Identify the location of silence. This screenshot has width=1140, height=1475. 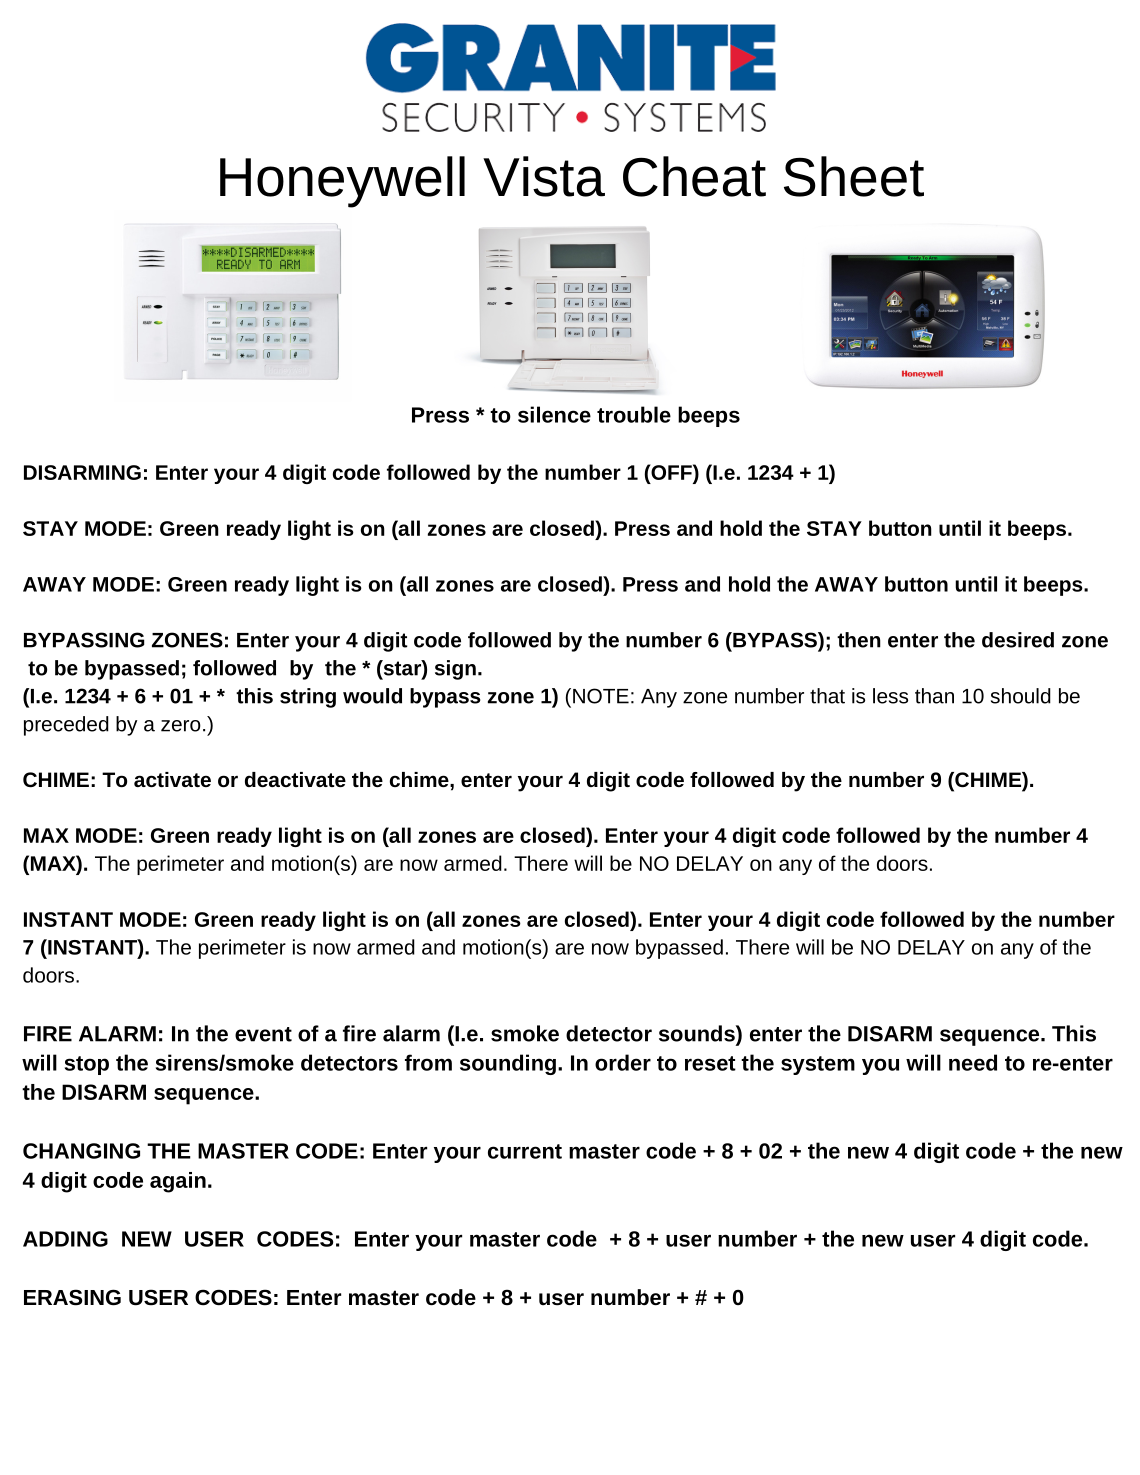
(554, 414).
